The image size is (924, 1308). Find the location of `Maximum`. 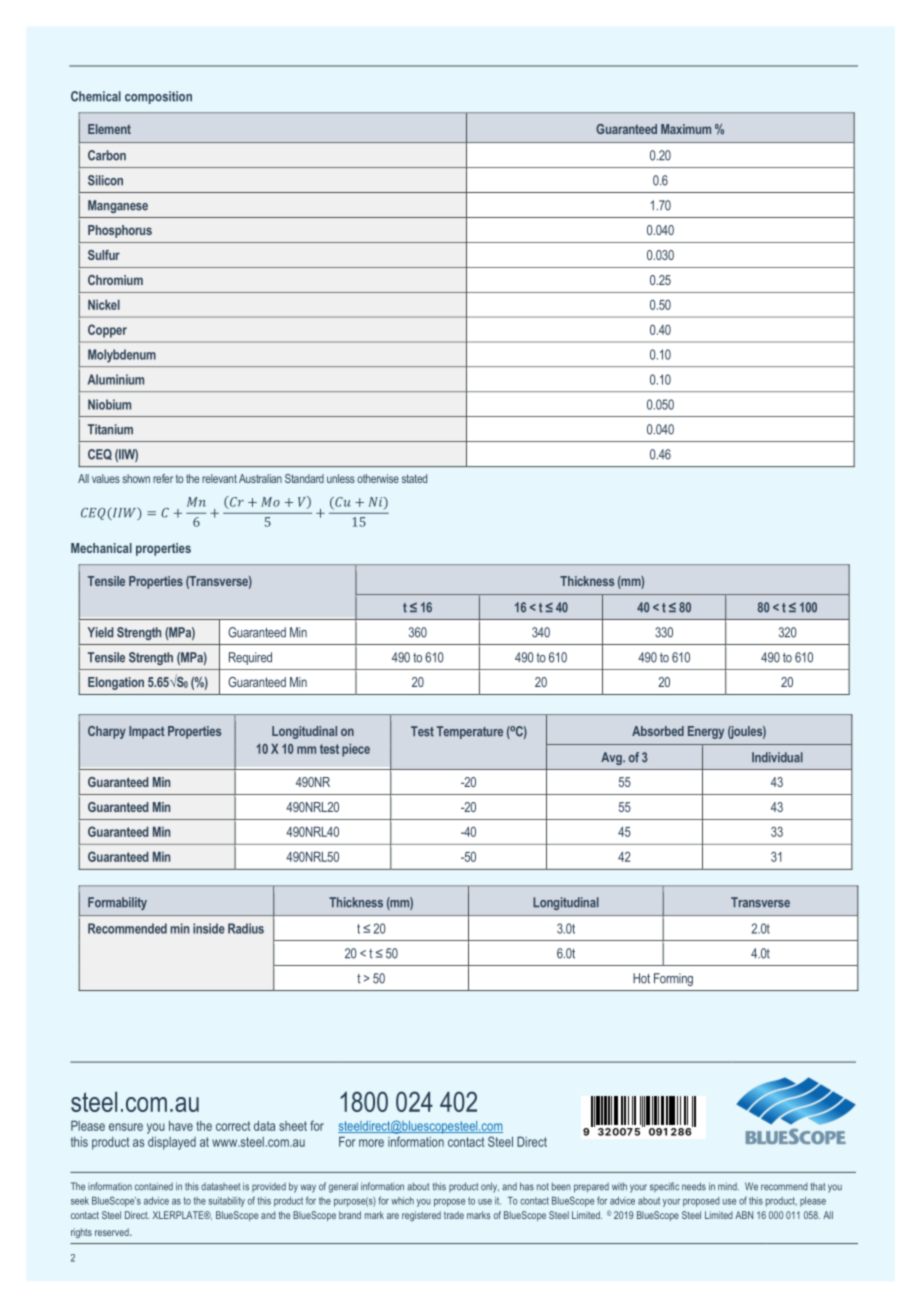

Maximum is located at coordinates (686, 129).
